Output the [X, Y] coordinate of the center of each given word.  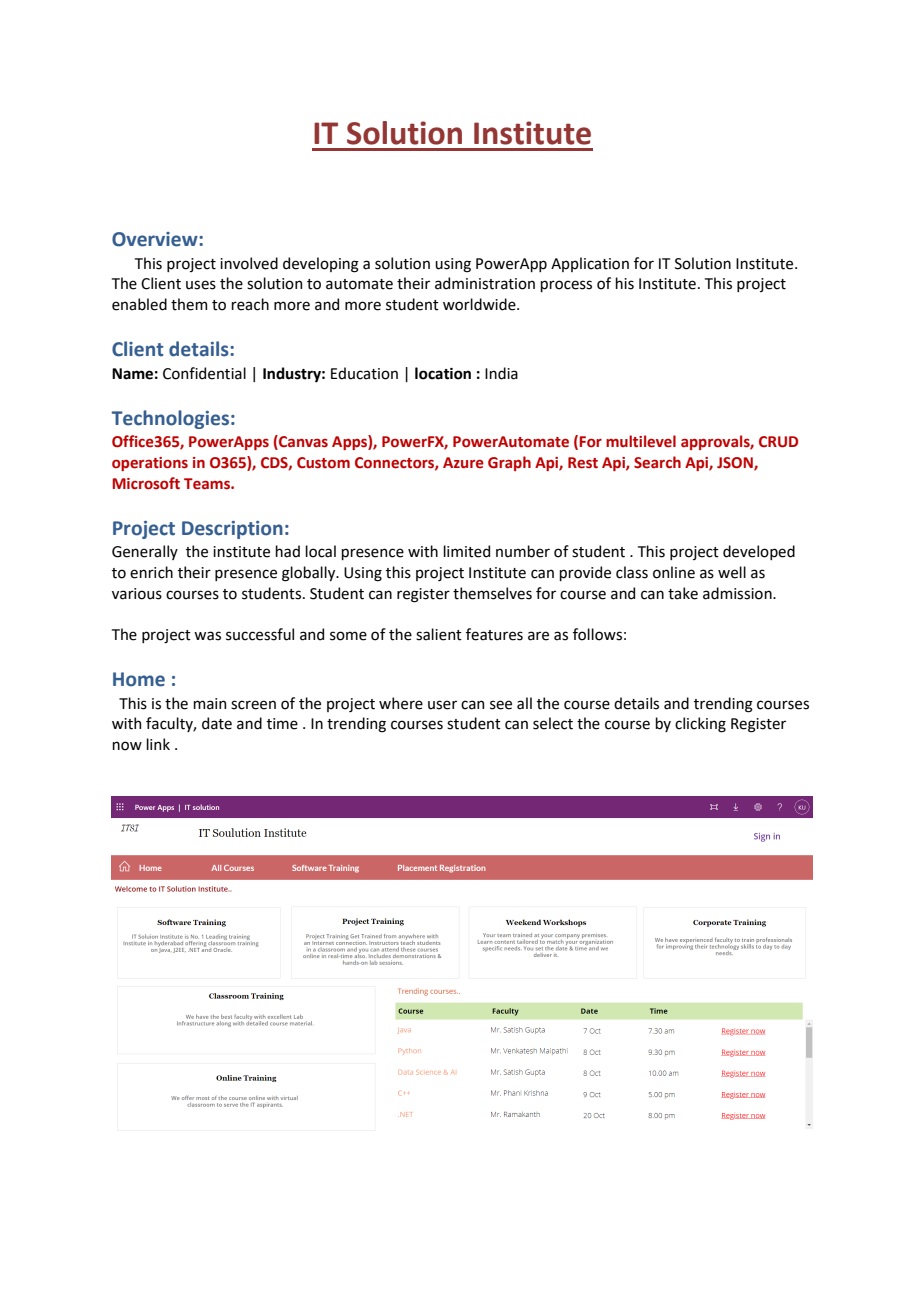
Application [590, 264]
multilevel [641, 441]
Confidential [204, 373]
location [443, 373]
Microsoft [146, 483]
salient [439, 634]
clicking [700, 725]
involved [249, 263]
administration [485, 283]
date [217, 723]
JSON [736, 463]
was [207, 636]
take [683, 593]
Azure [463, 463]
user [442, 705]
